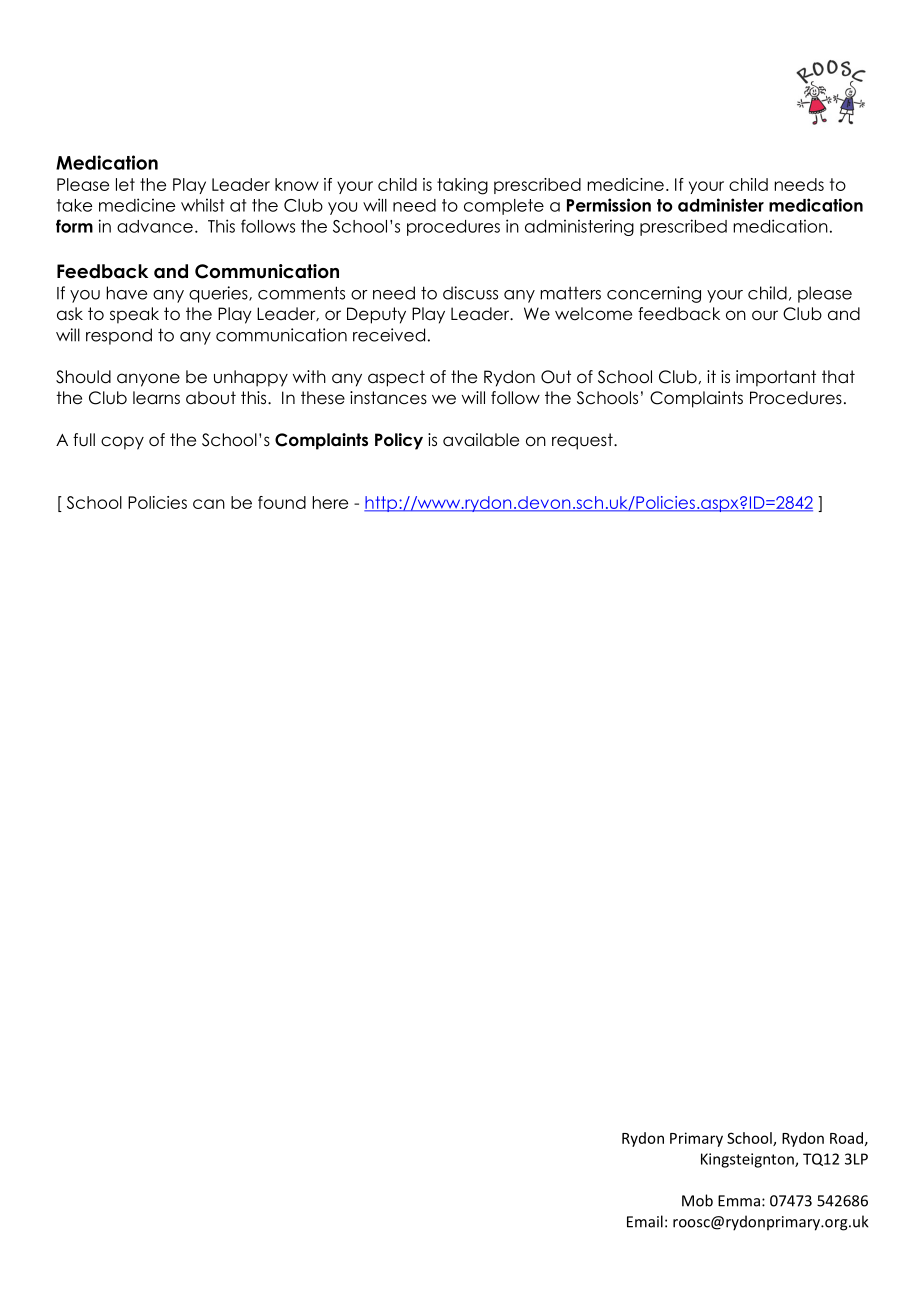  What do you see at coordinates (330, 502) in the image?
I see `here` at bounding box center [330, 502].
